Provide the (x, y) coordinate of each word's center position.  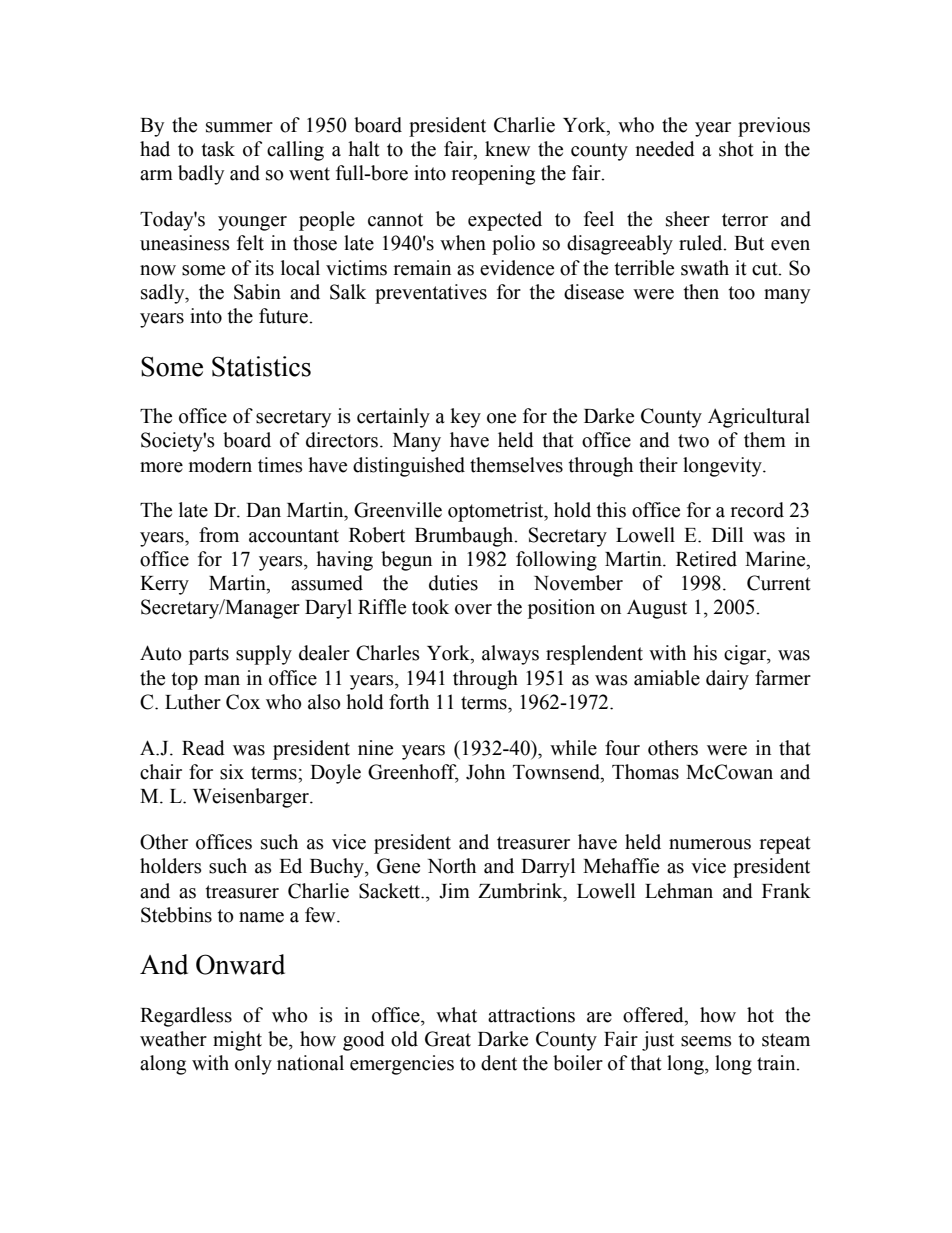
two (693, 441)
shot (736, 149)
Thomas (645, 772)
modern (220, 465)
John (485, 772)
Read (203, 748)
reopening (493, 175)
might (237, 1041)
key (465, 418)
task (218, 149)
